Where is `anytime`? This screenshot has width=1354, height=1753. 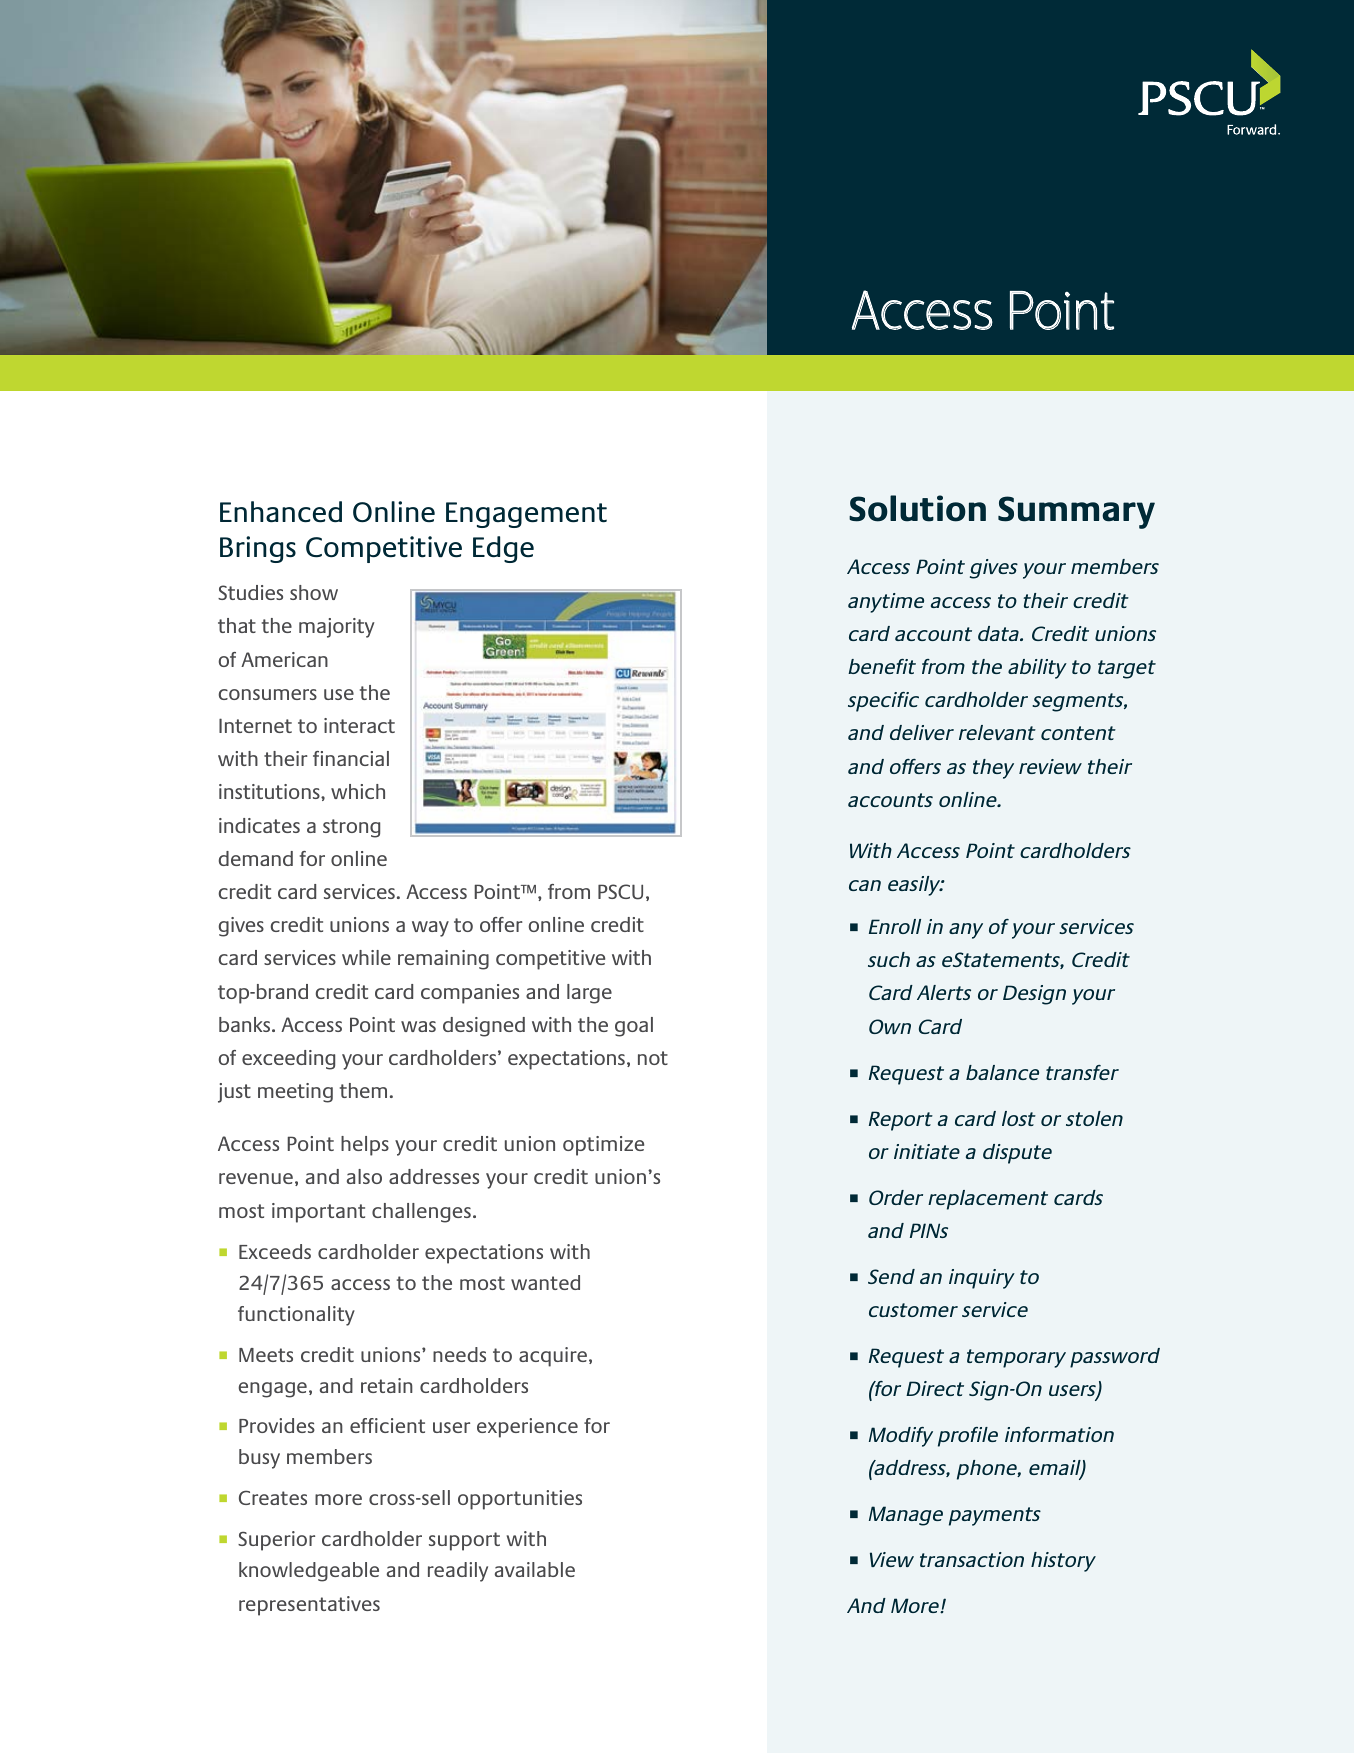 anytime is located at coordinates (886, 603).
